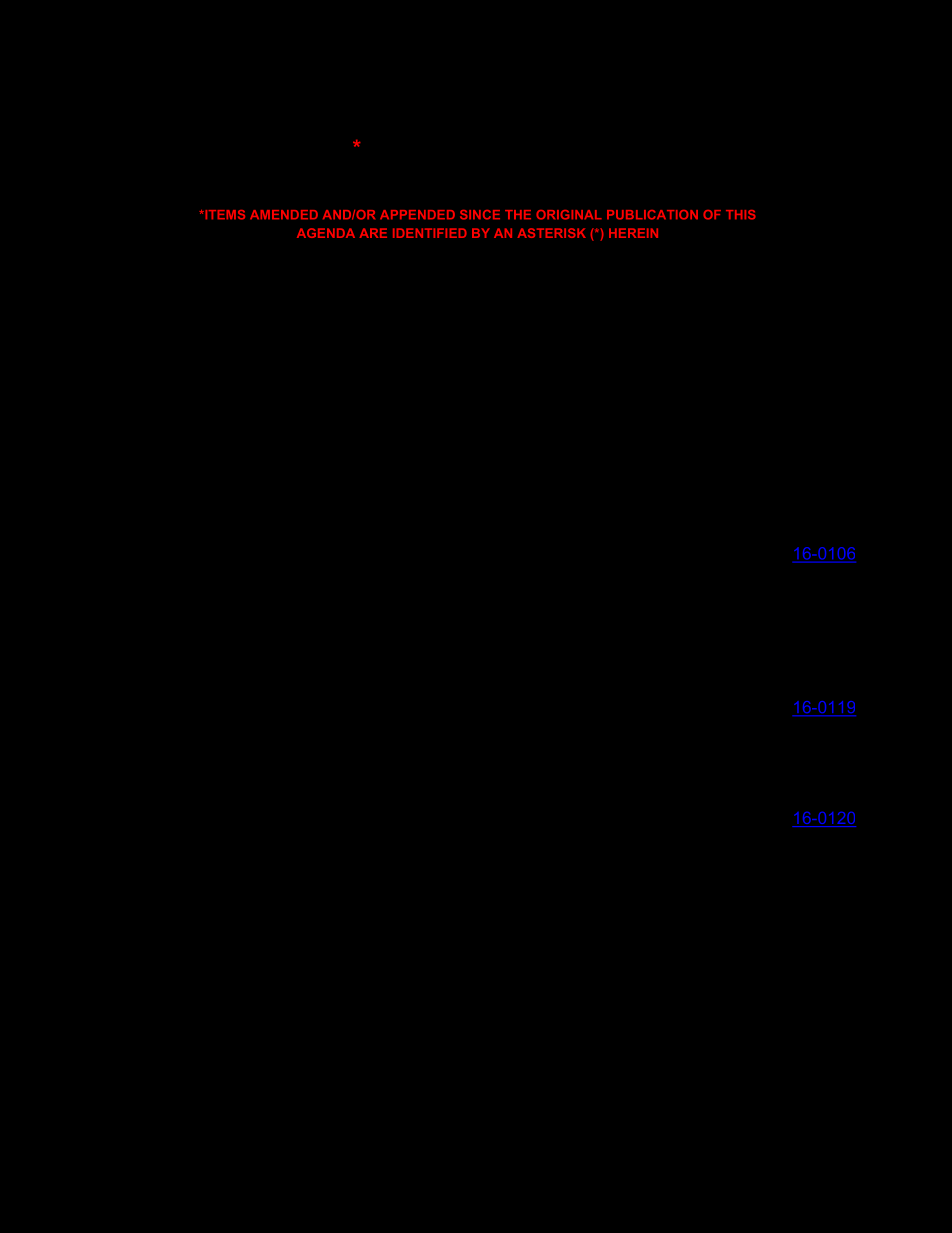 The image size is (952, 1233). Describe the element at coordinates (552, 233) in the screenshot. I see `ASTERISK` at that location.
